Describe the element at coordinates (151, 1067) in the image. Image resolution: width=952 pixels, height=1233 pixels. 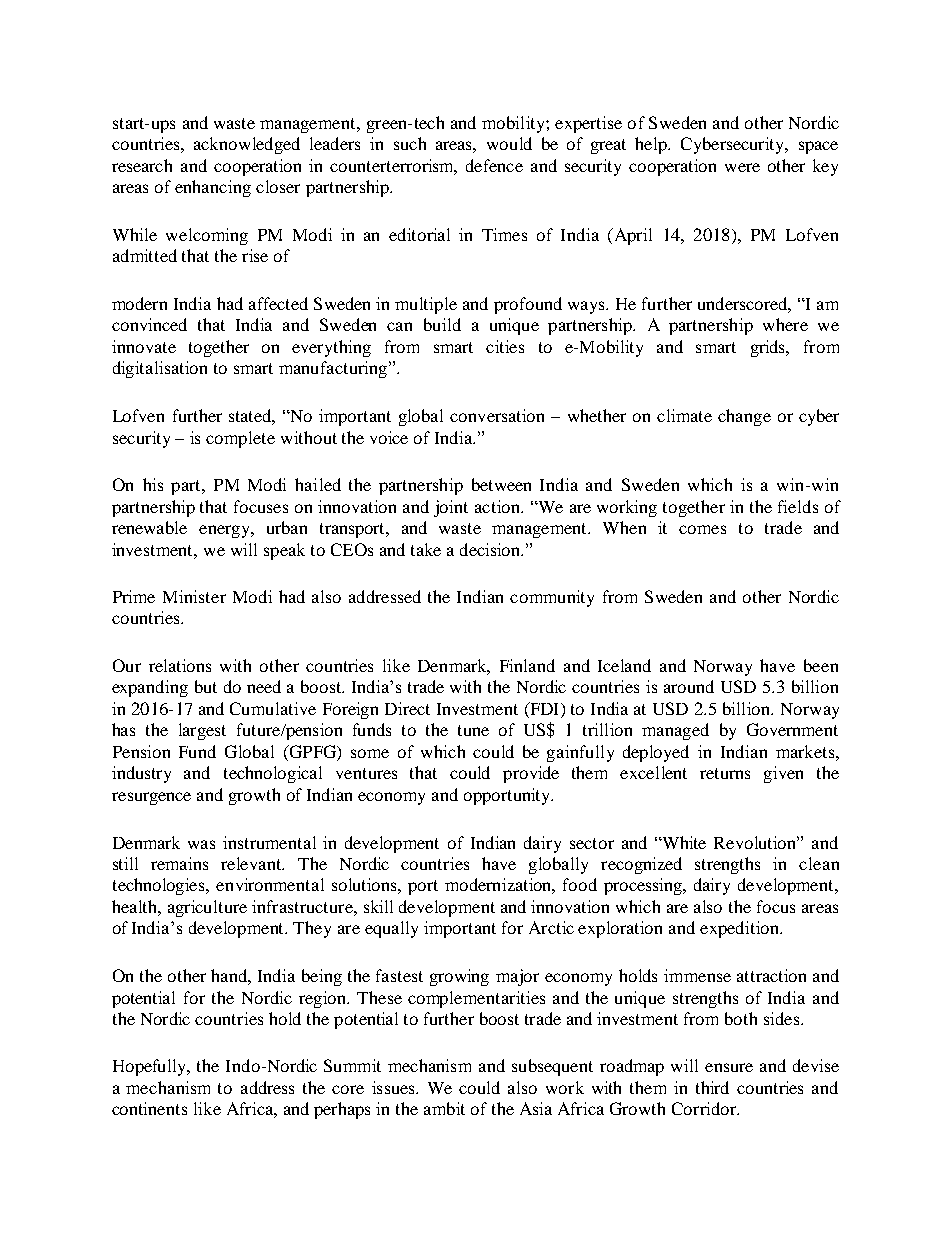
I see `Hopefully` at that location.
